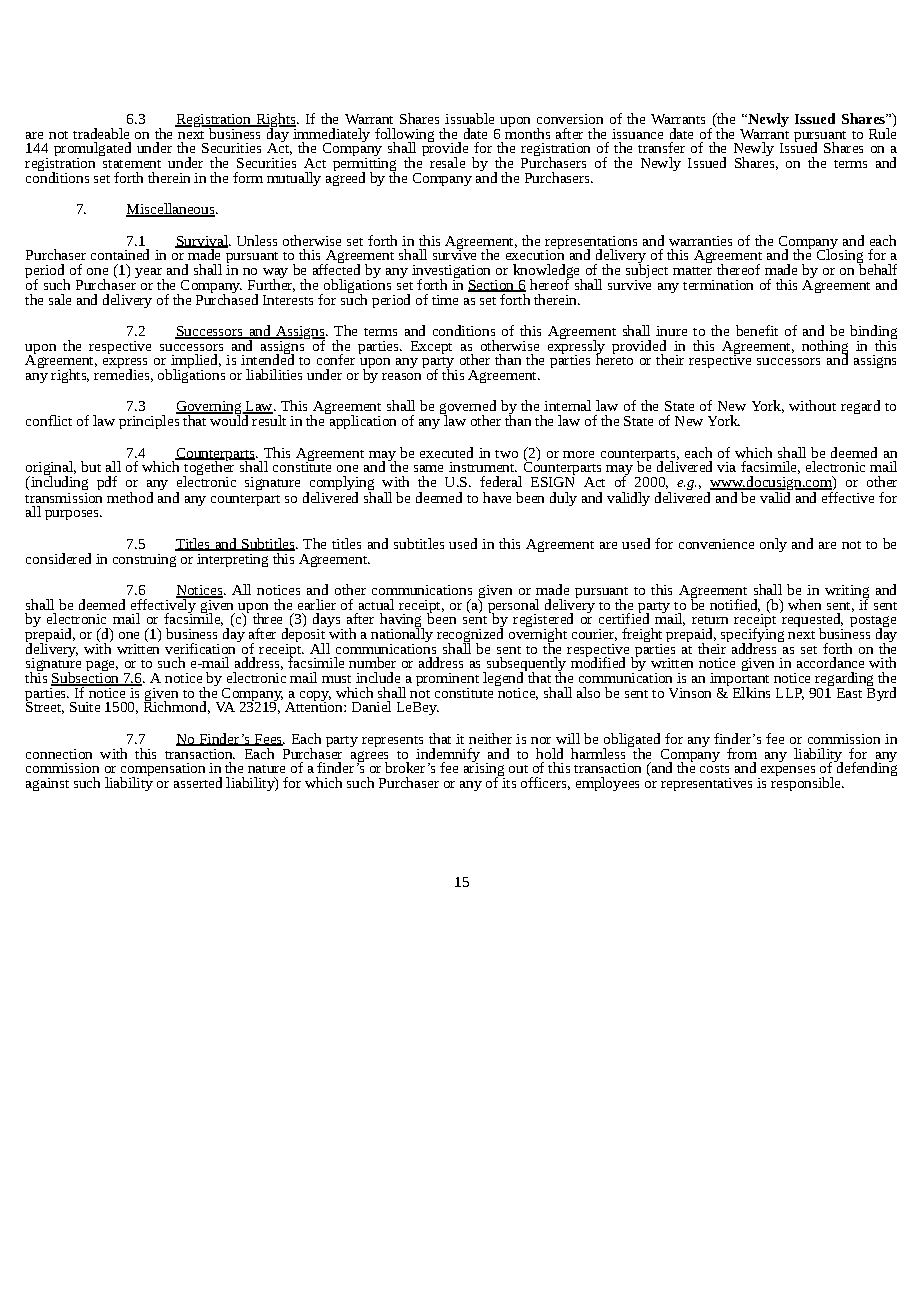 The height and width of the screenshot is (1308, 924). Describe the element at coordinates (101, 133) in the screenshot. I see `tradeable` at that location.
